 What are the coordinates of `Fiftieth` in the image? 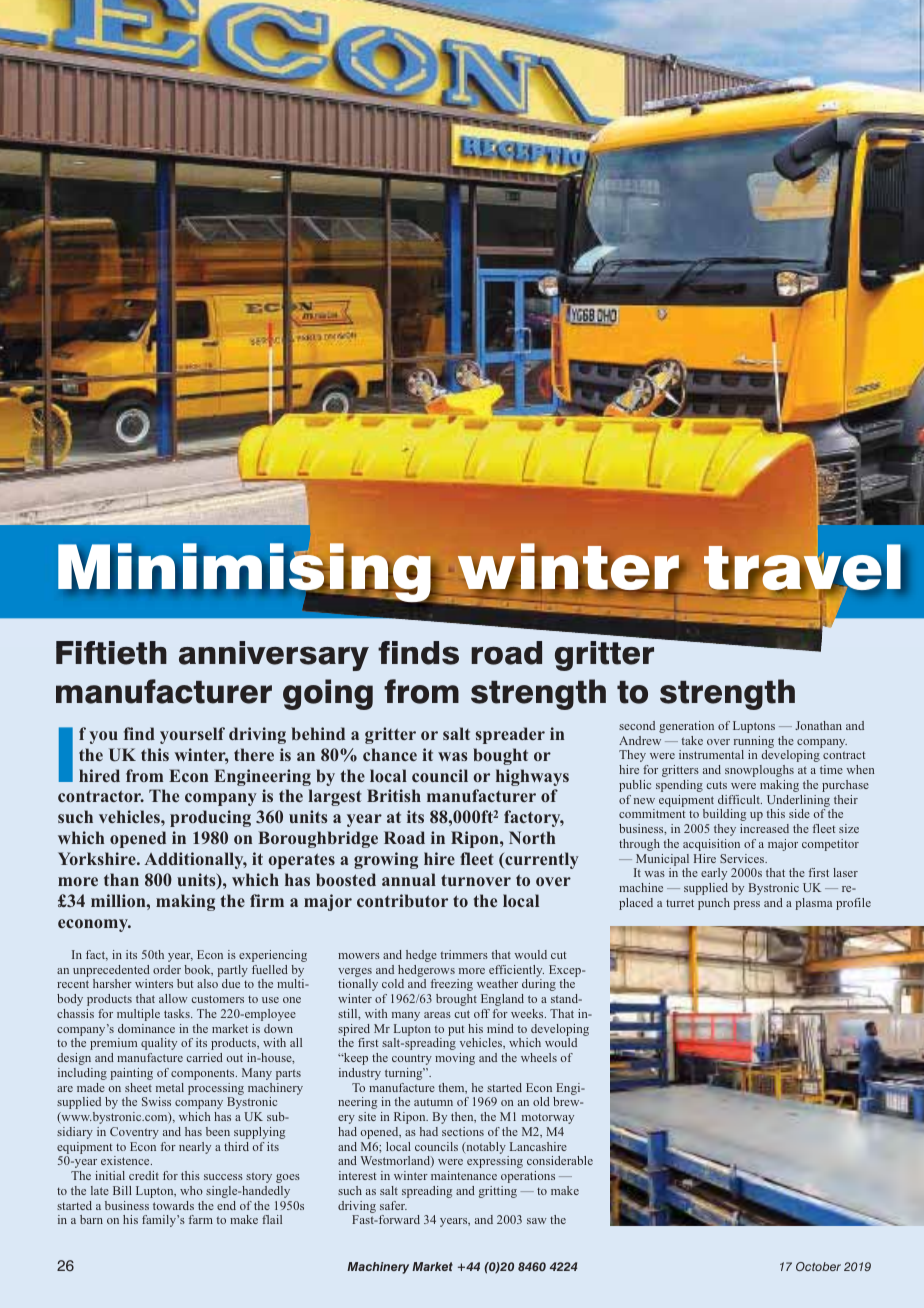 It's located at (111, 653).
